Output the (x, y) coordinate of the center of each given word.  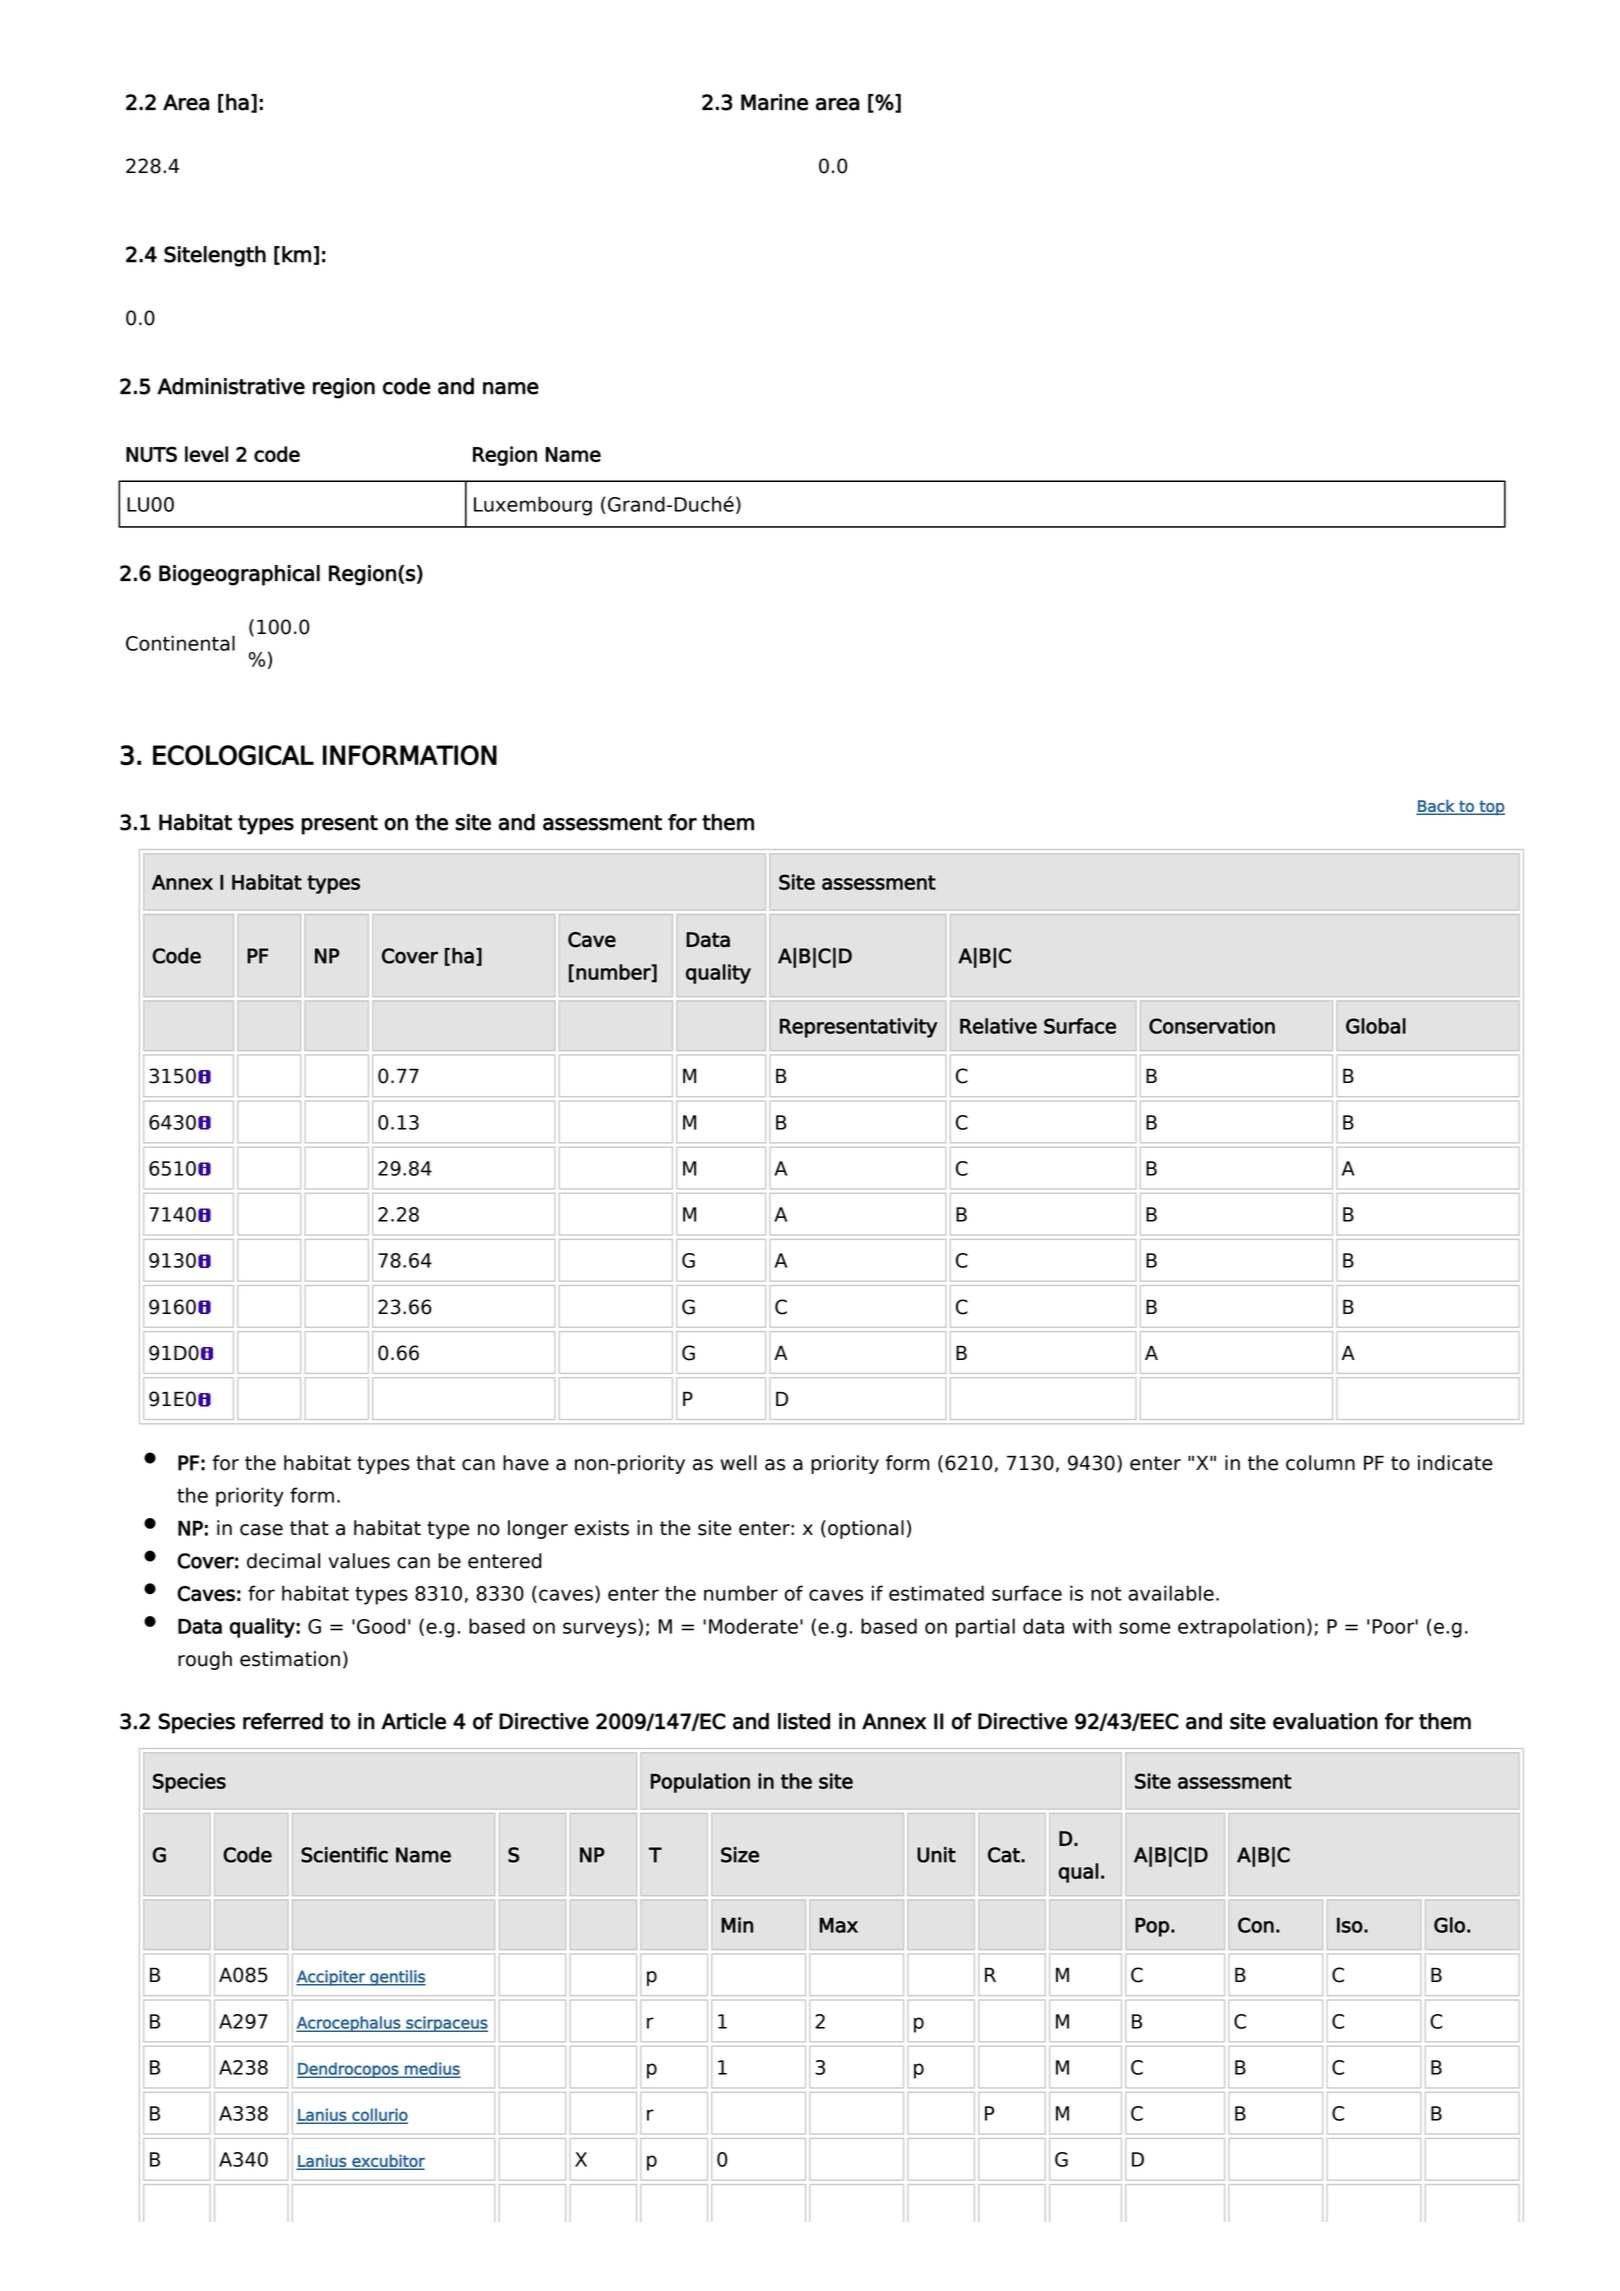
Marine (774, 102)
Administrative (231, 386)
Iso (1350, 1925)
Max (838, 1925)
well (739, 1463)
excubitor (387, 2161)
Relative (998, 1026)
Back (1437, 806)
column (1320, 1463)
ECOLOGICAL (233, 755)
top (1491, 807)
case (261, 1530)
